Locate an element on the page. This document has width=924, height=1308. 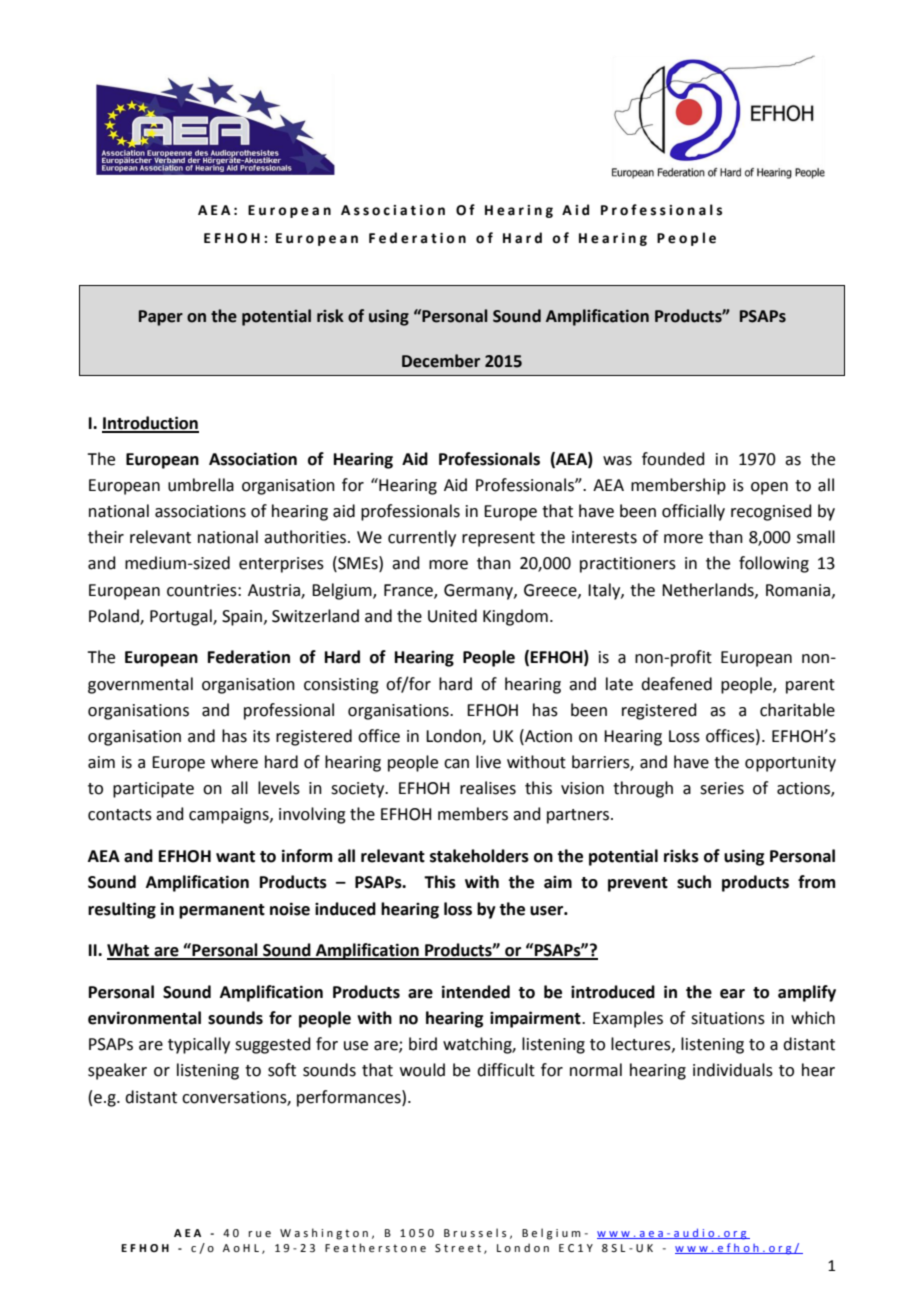
Paper is located at coordinates (161, 318).
